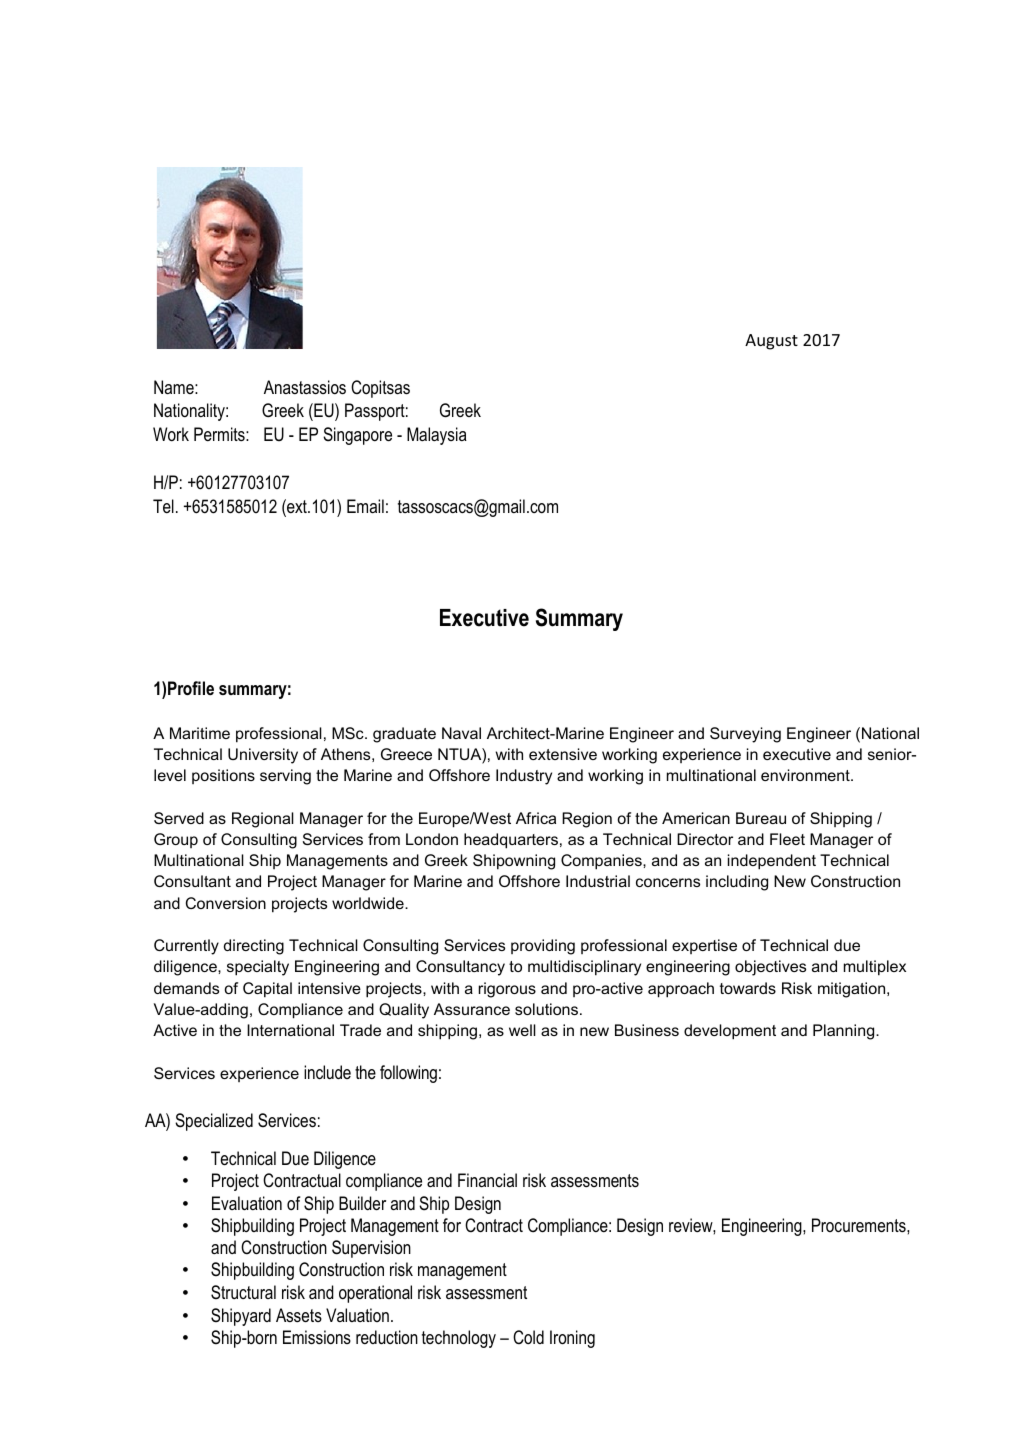  What do you see at coordinates (770, 968) in the screenshot?
I see `objectives` at bounding box center [770, 968].
